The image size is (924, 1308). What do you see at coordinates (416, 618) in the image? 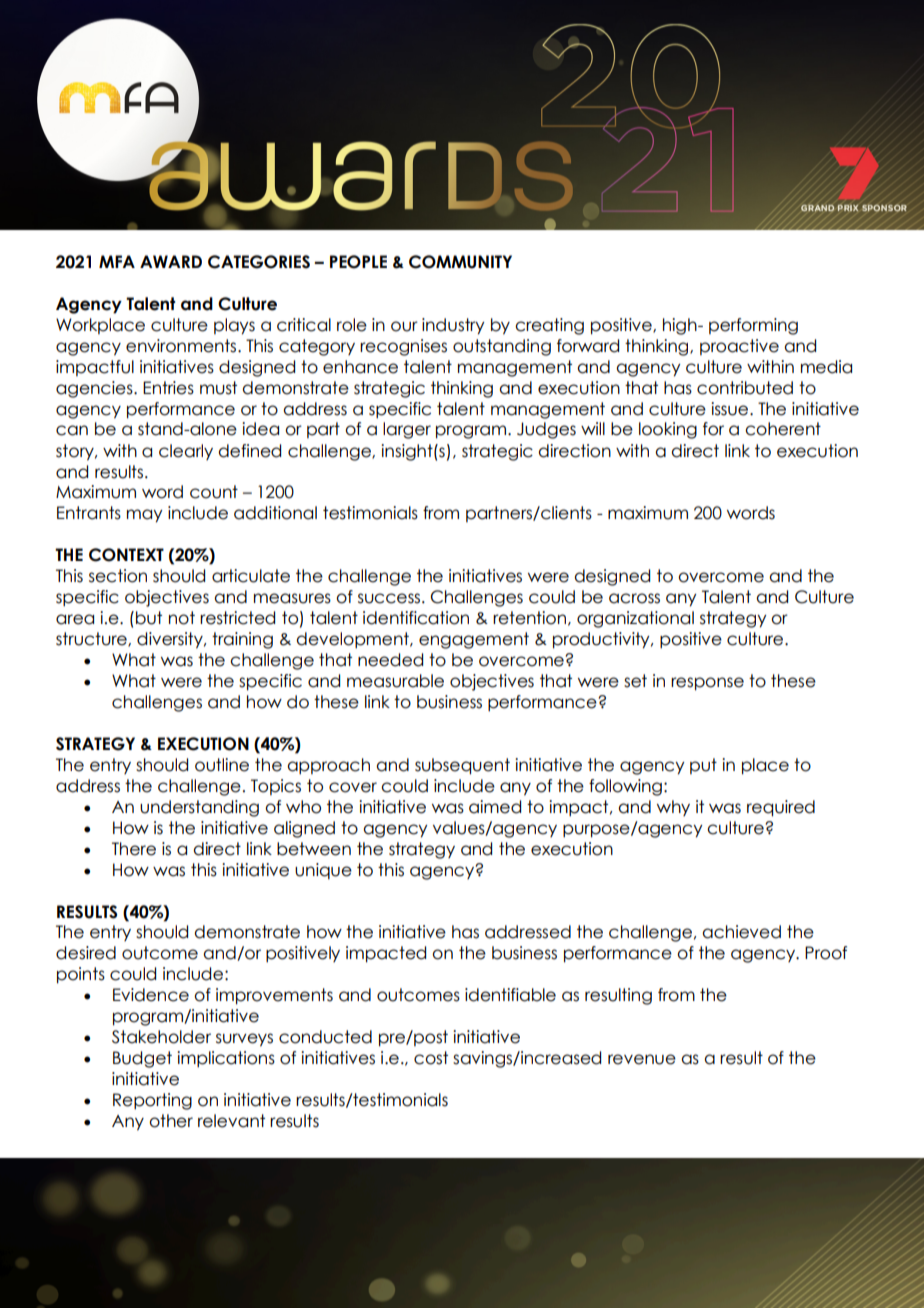
I see `identification` at bounding box center [416, 618].
